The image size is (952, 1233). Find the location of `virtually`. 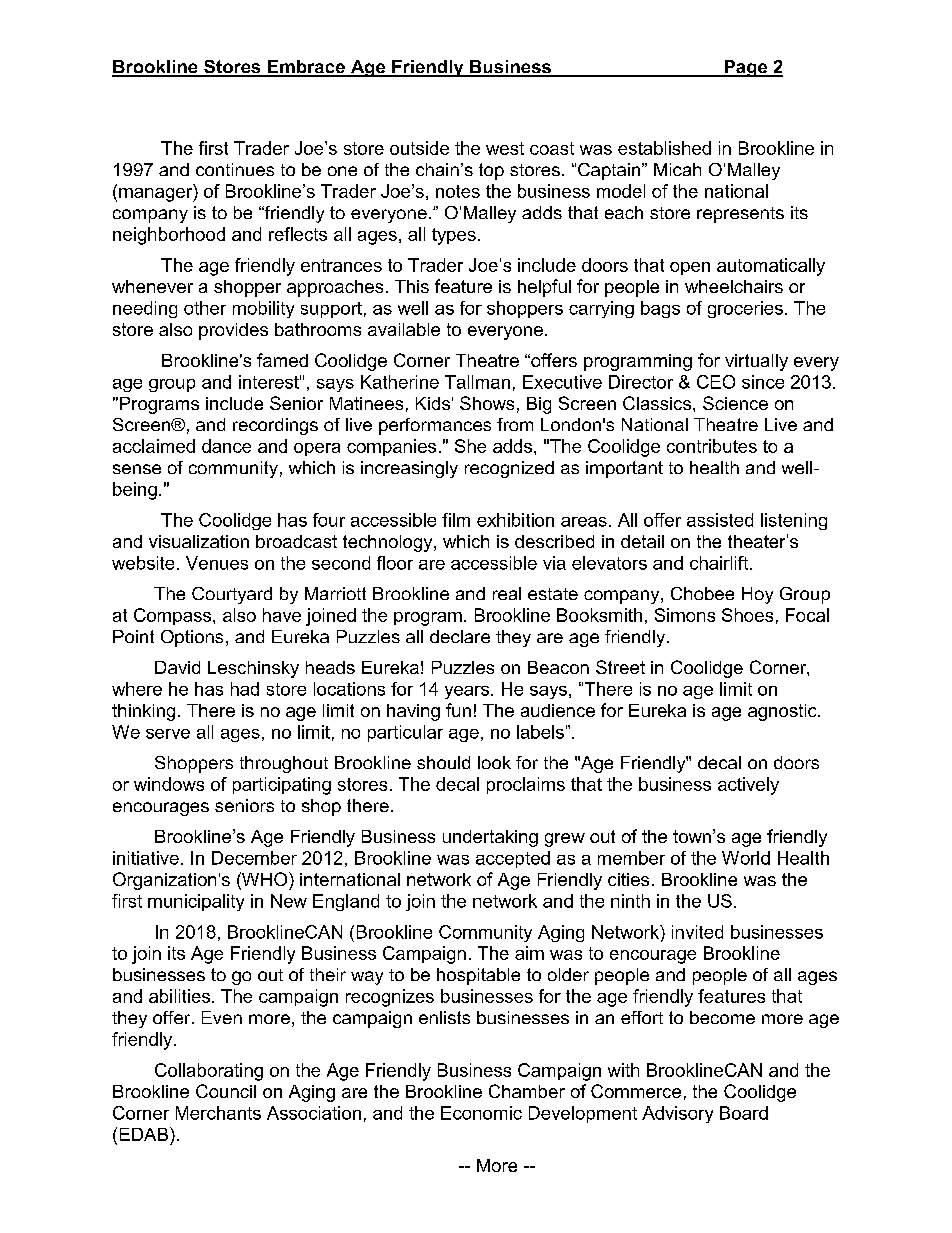

virtually is located at coordinates (756, 362).
